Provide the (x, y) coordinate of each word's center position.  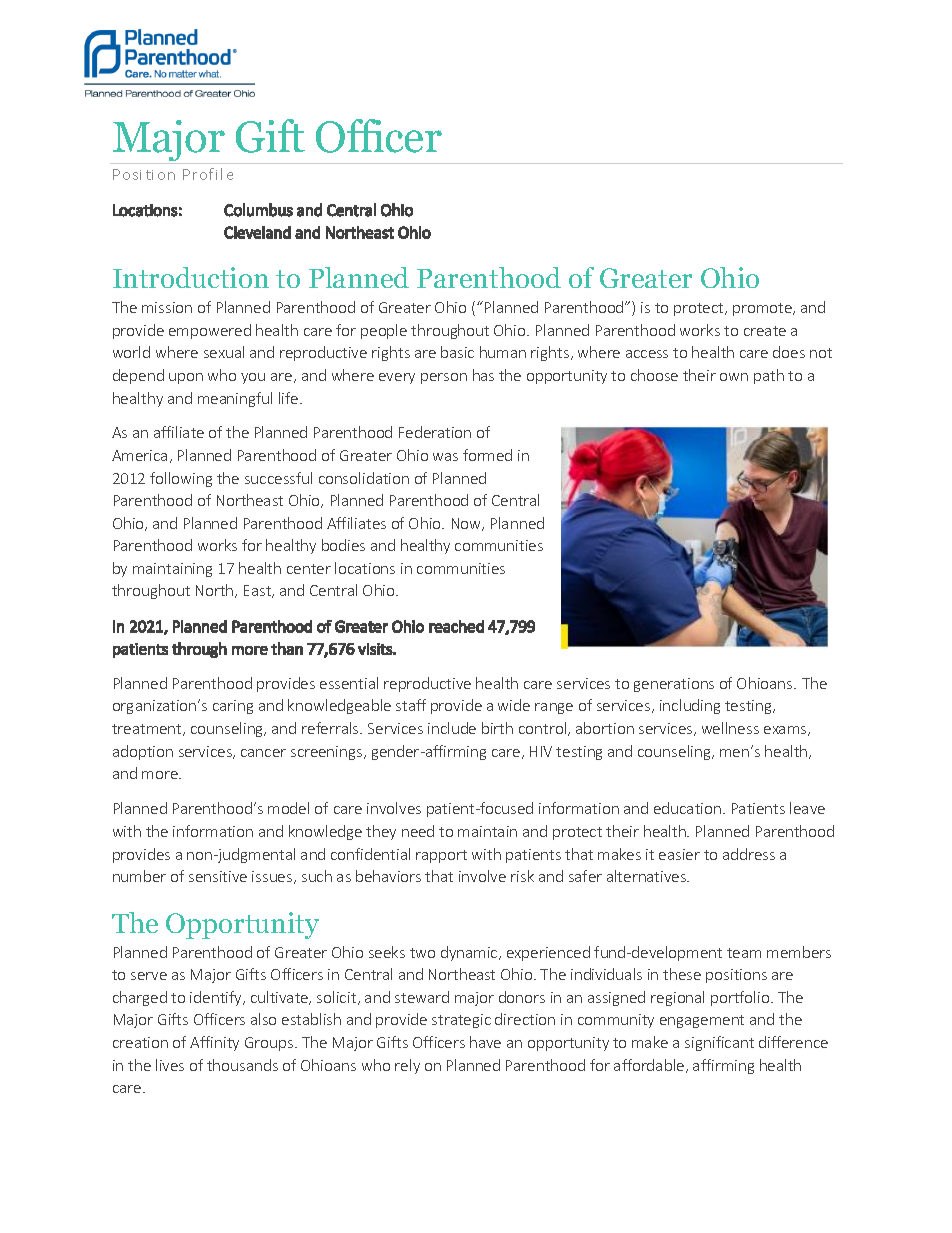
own (734, 377)
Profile (208, 174)
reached (456, 626)
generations (674, 685)
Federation (435, 432)
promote (763, 309)
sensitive (218, 876)
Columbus (258, 210)
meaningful (235, 399)
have (485, 1042)
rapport (441, 856)
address (749, 854)
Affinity (214, 1043)
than (287, 648)
